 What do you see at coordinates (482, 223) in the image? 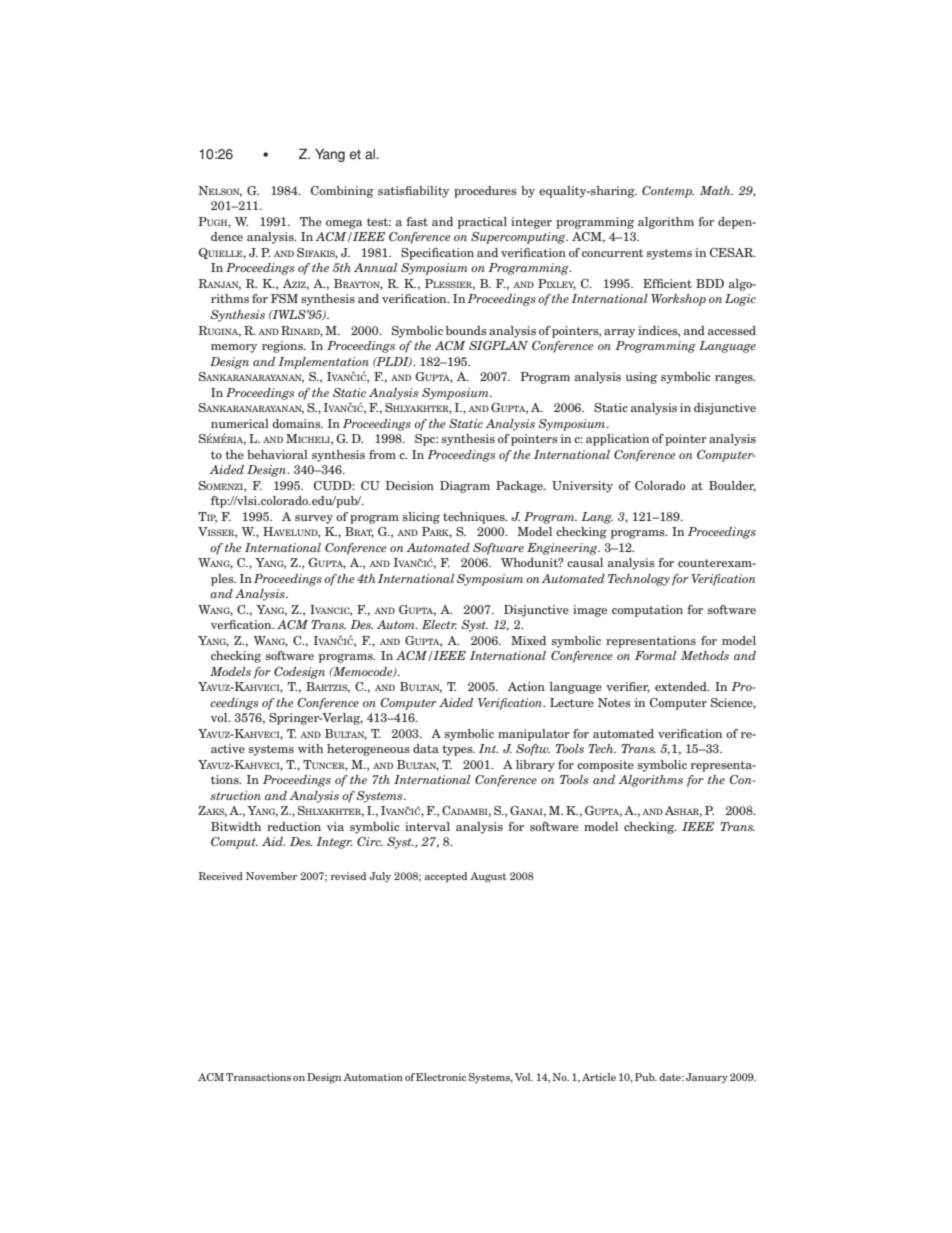
I see `practical` at bounding box center [482, 223].
